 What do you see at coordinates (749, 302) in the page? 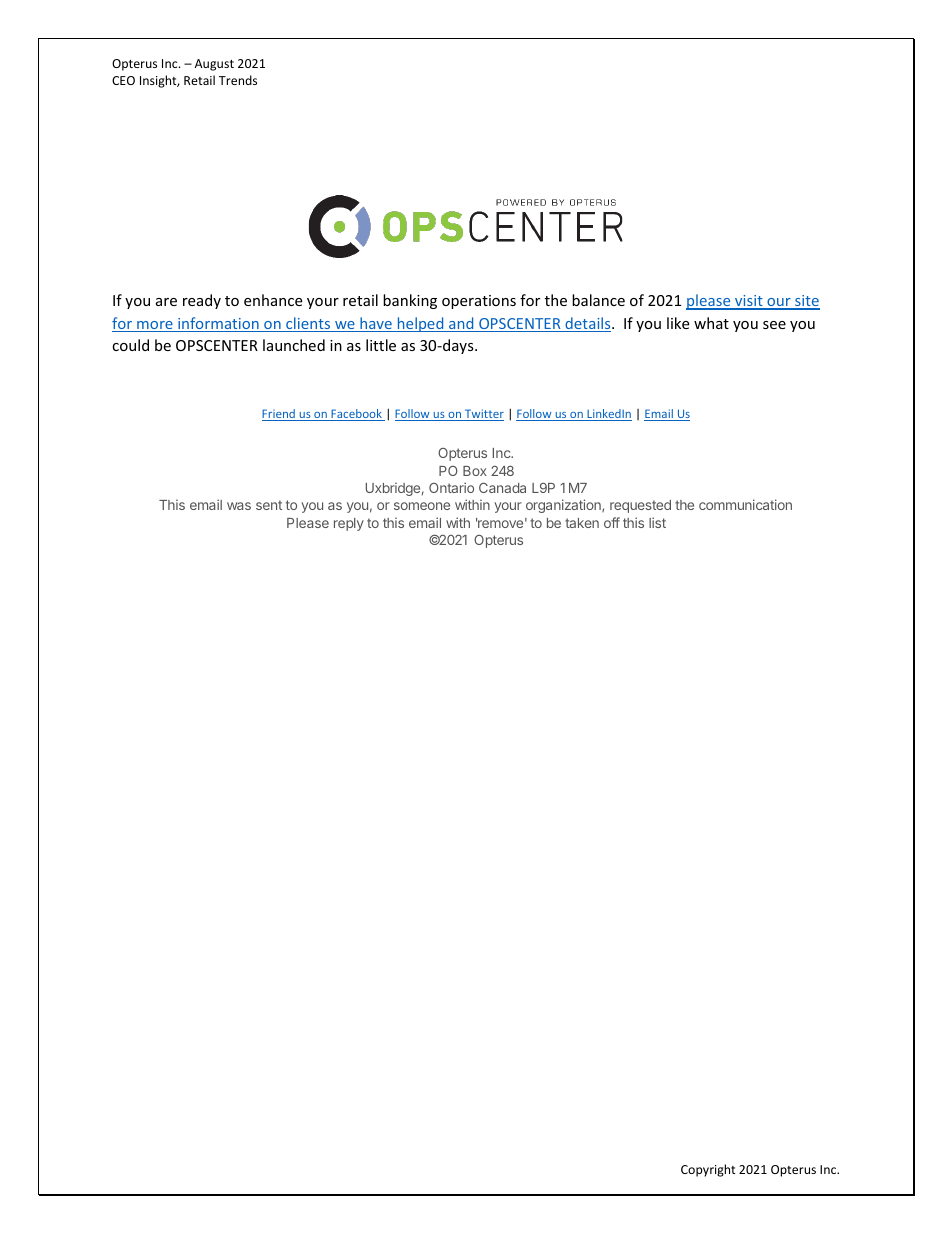
I see `visit` at bounding box center [749, 302].
